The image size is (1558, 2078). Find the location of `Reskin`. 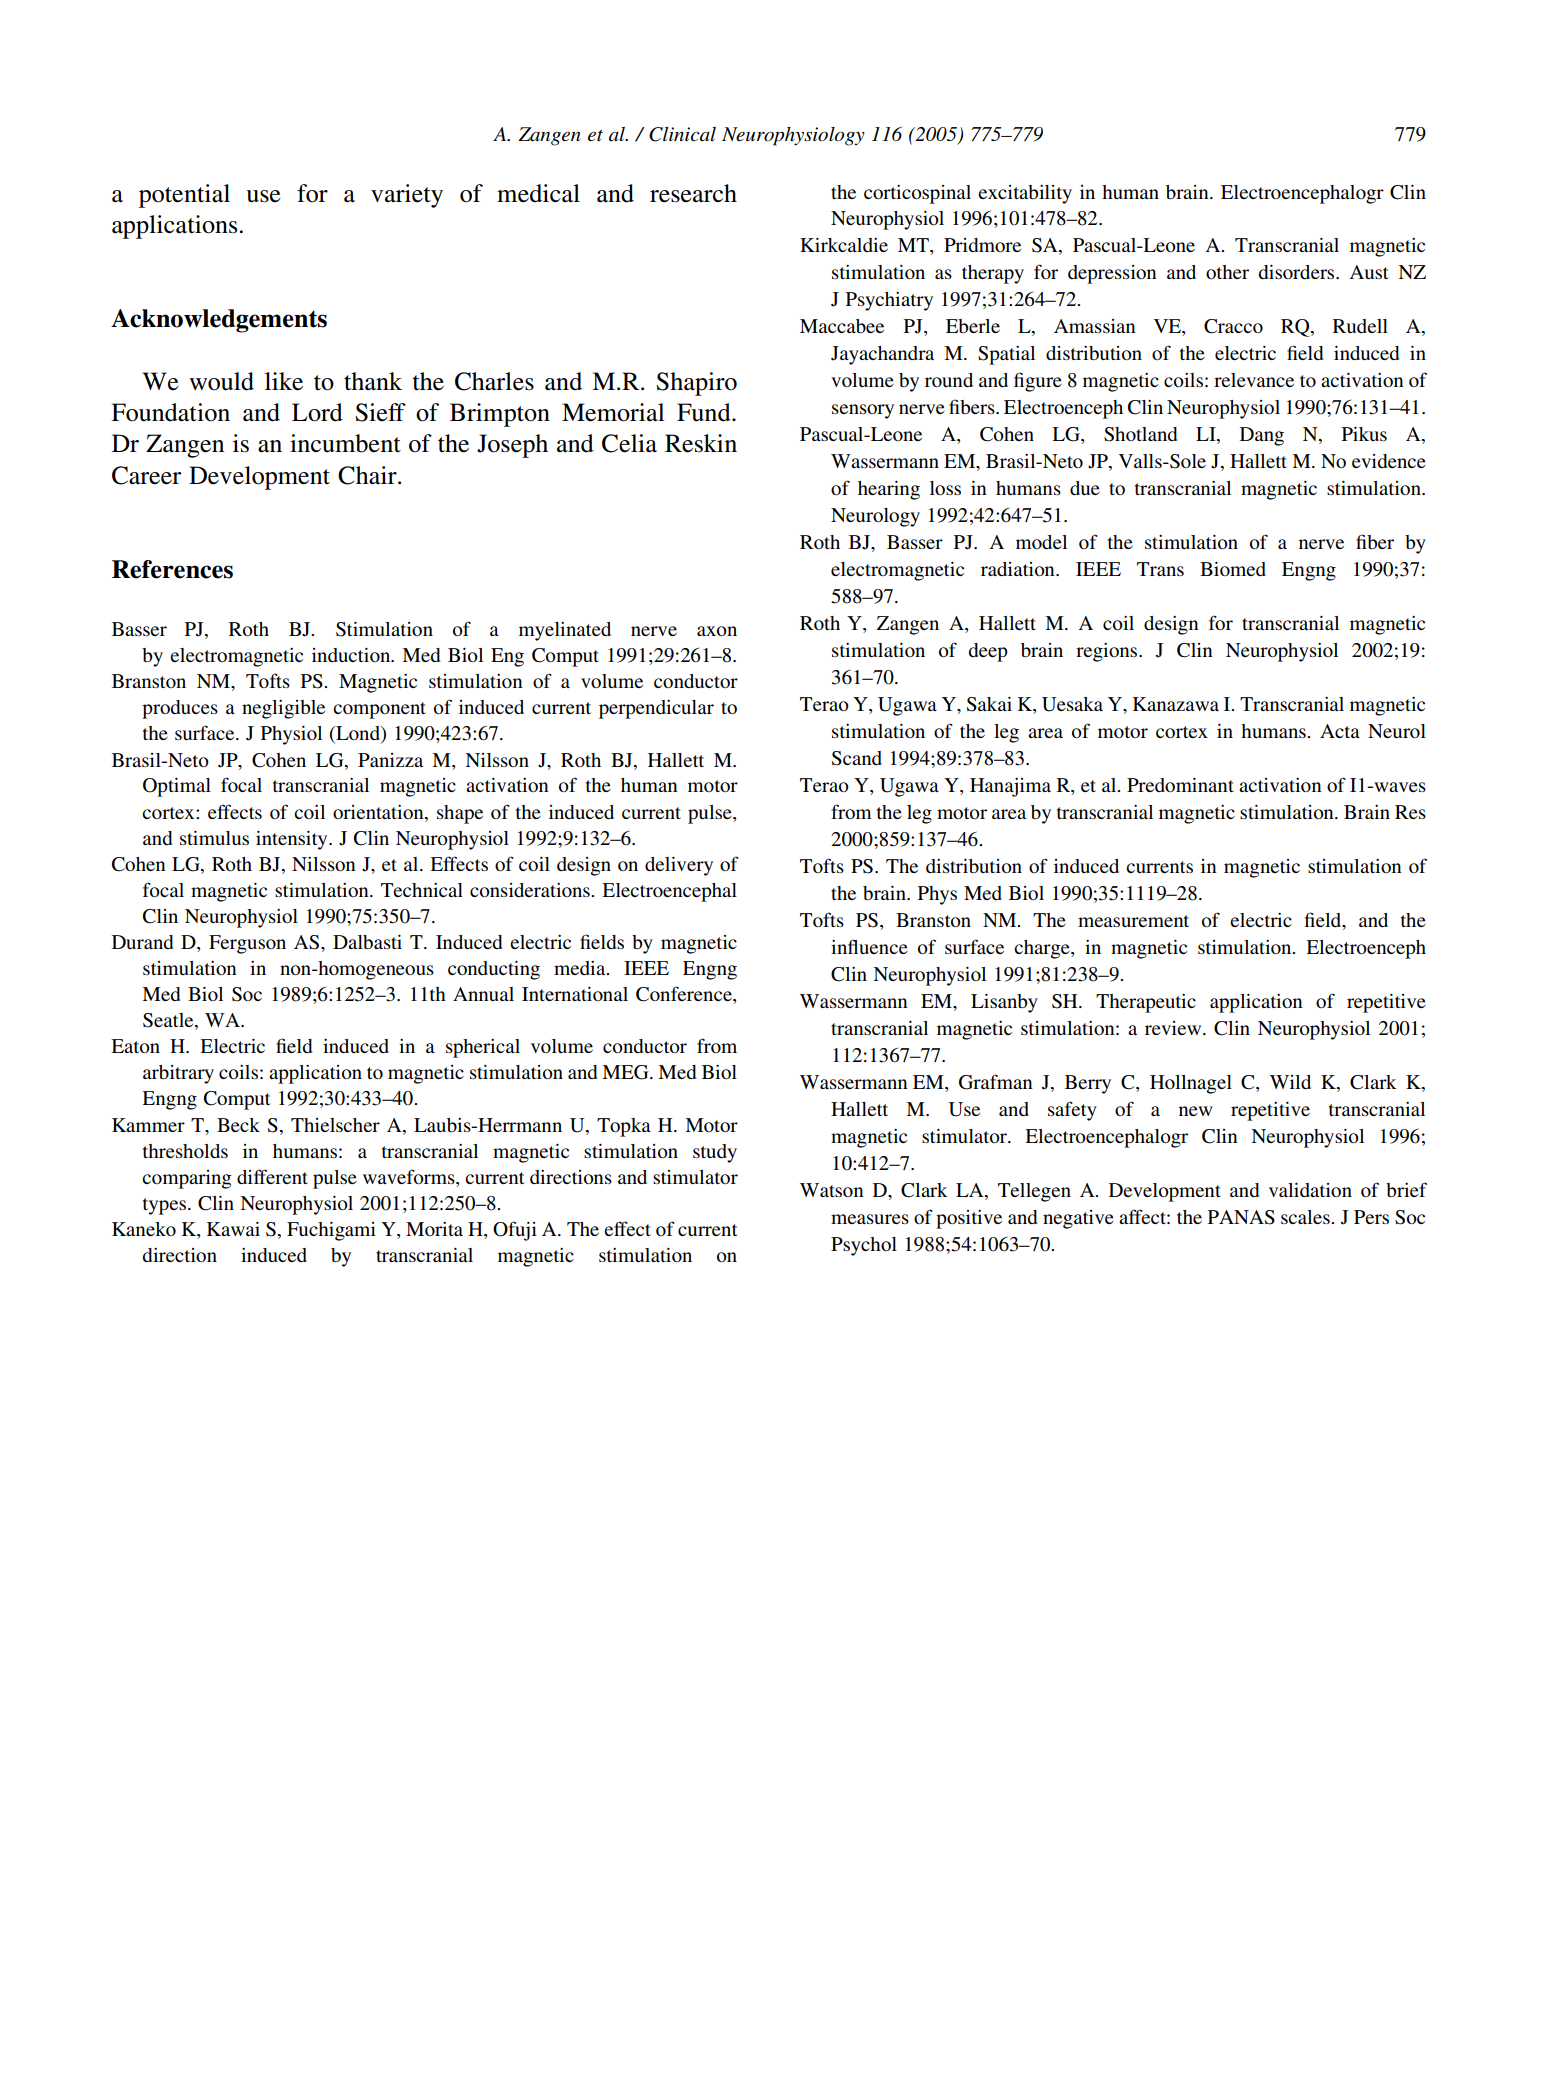

Reskin is located at coordinates (701, 443).
